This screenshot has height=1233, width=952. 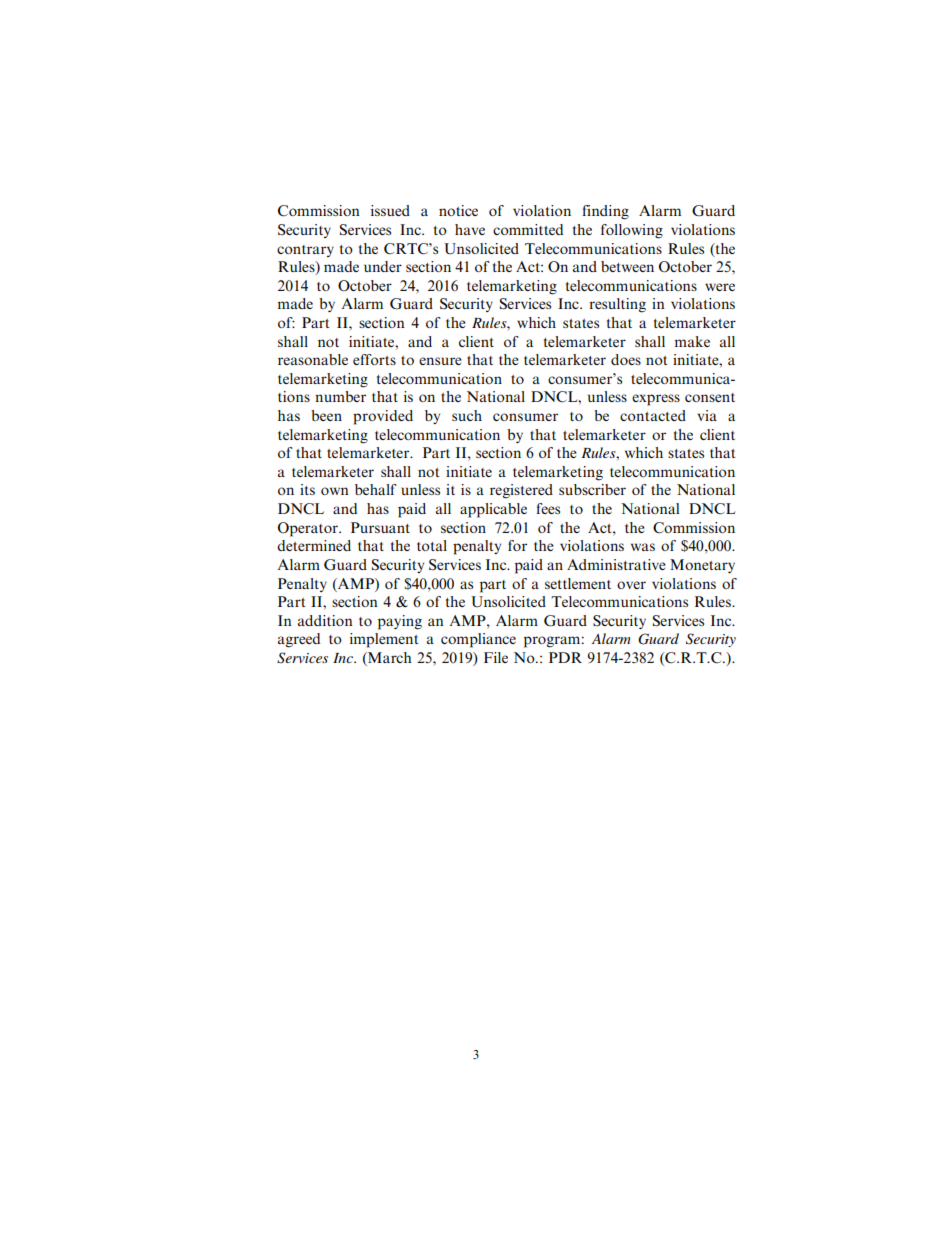 I want to click on contacted, so click(x=653, y=415).
